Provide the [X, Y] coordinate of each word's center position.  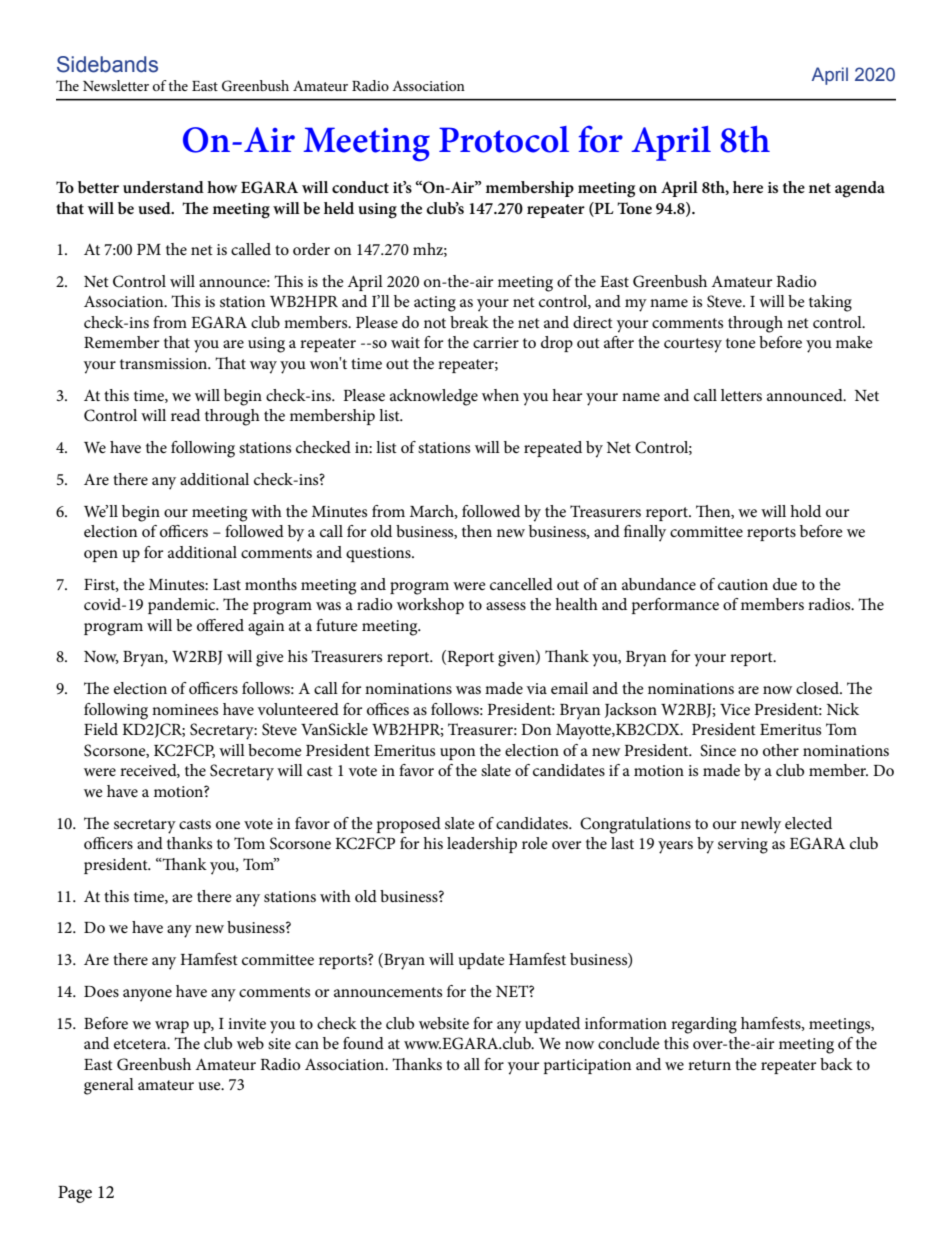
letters [741, 395]
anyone [147, 995]
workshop [430, 606]
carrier [496, 342]
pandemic [183, 606]
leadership [482, 845]
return [709, 1065]
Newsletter [116, 85]
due [785, 584]
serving [743, 846]
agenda [860, 189]
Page [75, 1194]
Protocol [504, 139]
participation [587, 1066]
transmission [165, 363]
